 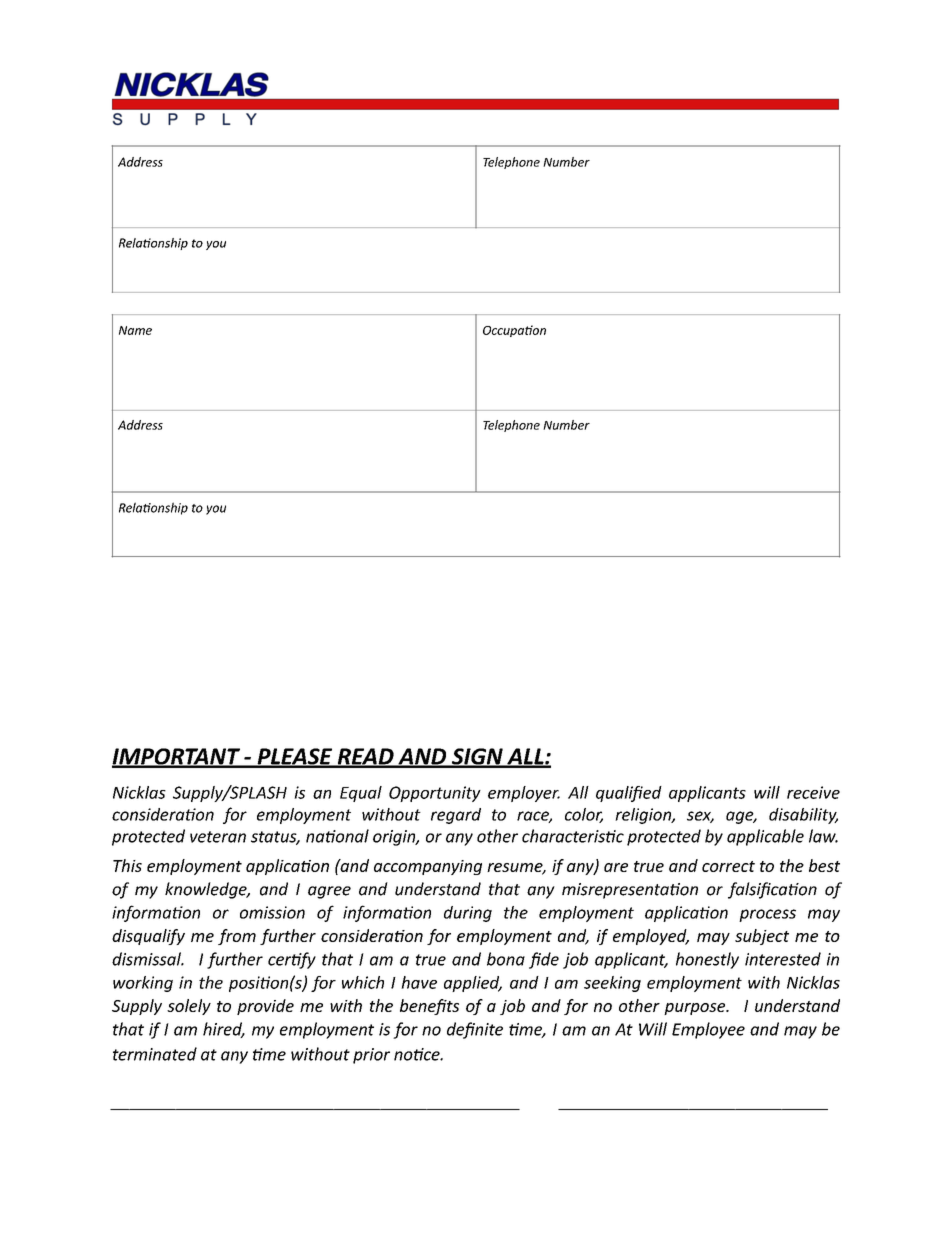 What do you see at coordinates (803, 816) in the screenshot?
I see `disability` at bounding box center [803, 816].
